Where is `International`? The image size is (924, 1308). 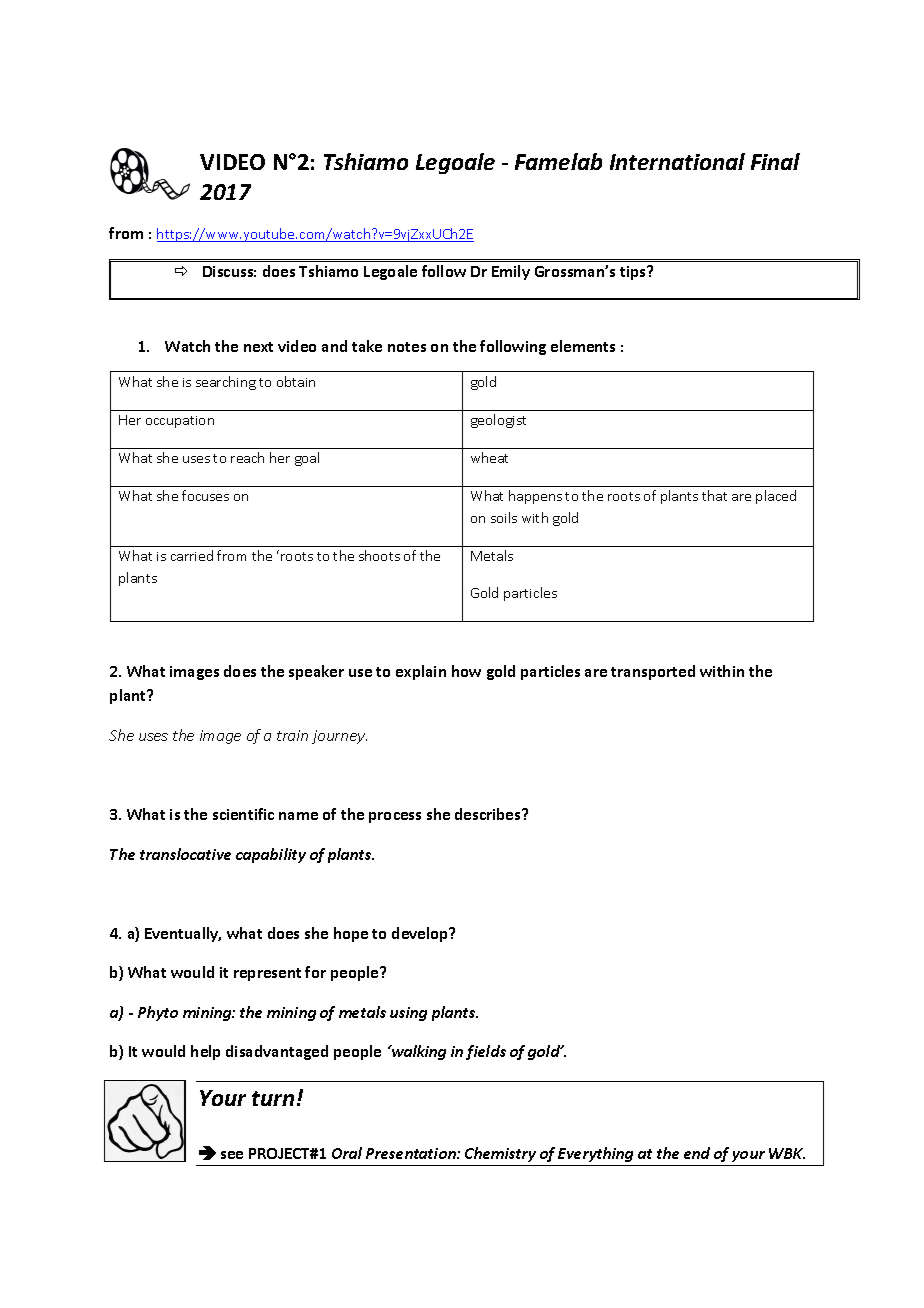
International is located at coordinates (677, 161).
